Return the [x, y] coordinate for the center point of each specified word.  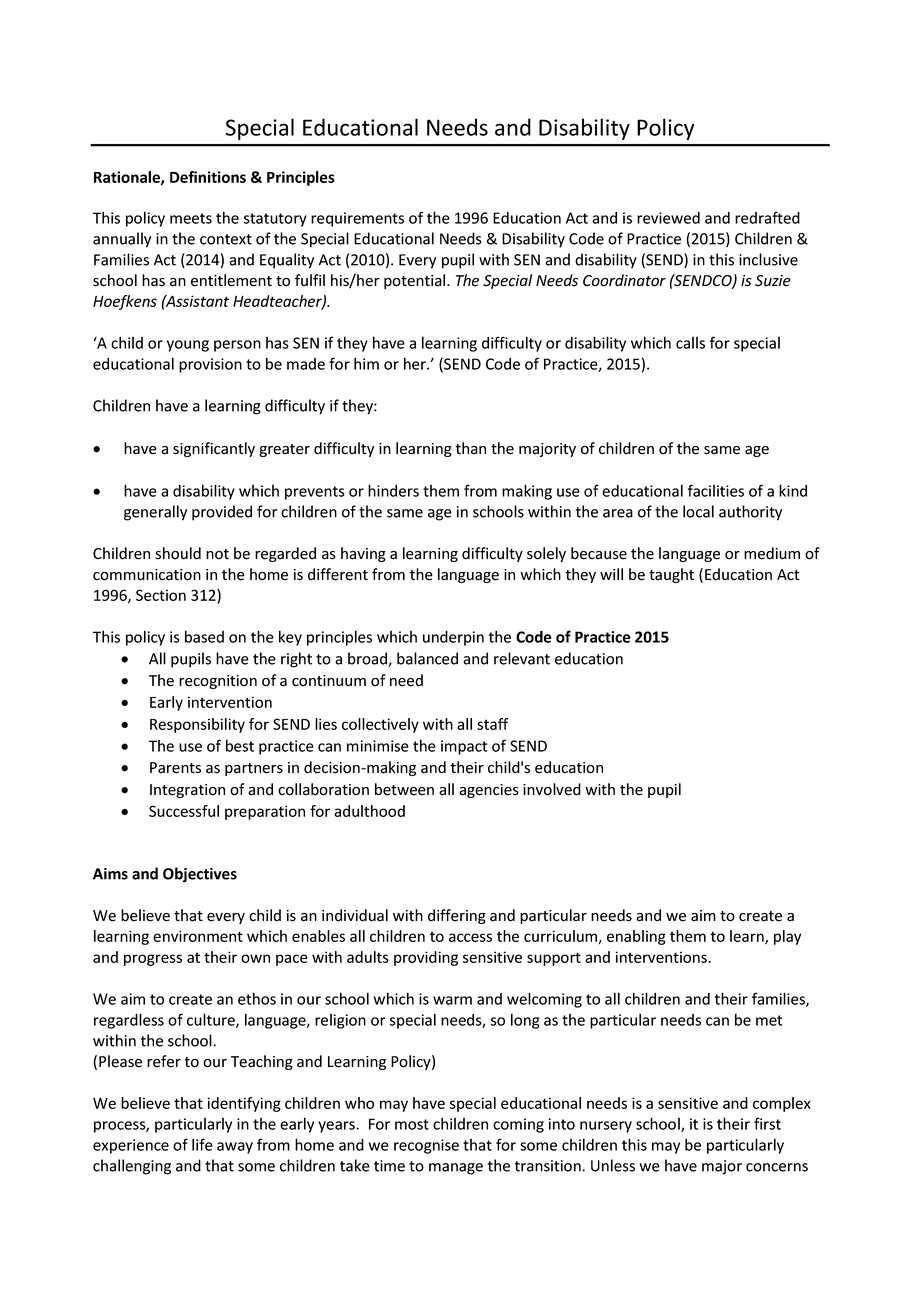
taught [671, 575]
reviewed [668, 218]
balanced [427, 658]
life [202, 1144]
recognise [426, 1146]
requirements [357, 219]
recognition [218, 682]
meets [191, 218]
